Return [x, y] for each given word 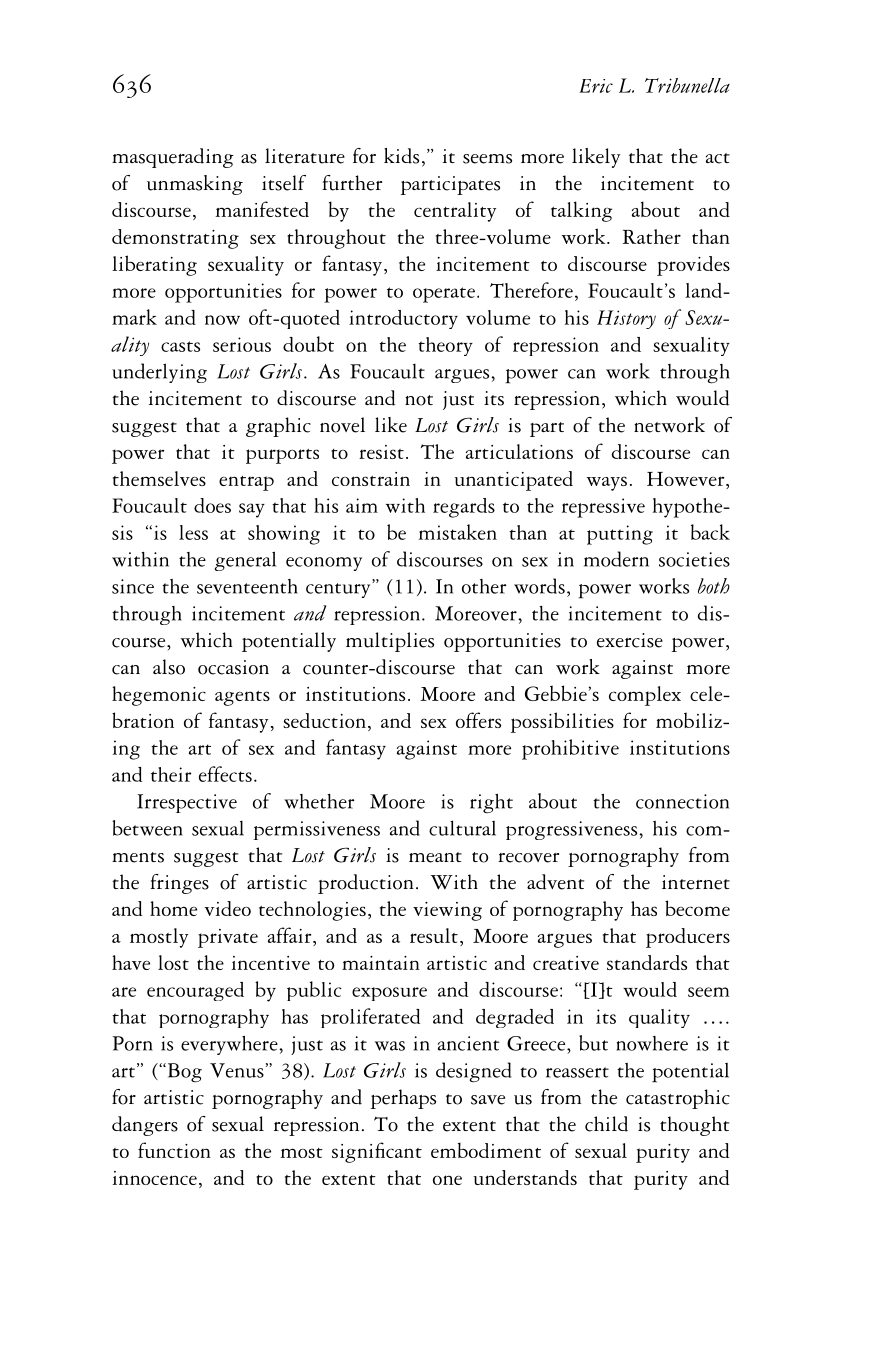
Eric [596, 86]
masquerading [173, 158]
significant [377, 1152]
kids [401, 156]
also [169, 667]
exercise [630, 640]
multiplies [390, 642]
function [174, 1150]
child [606, 1124]
